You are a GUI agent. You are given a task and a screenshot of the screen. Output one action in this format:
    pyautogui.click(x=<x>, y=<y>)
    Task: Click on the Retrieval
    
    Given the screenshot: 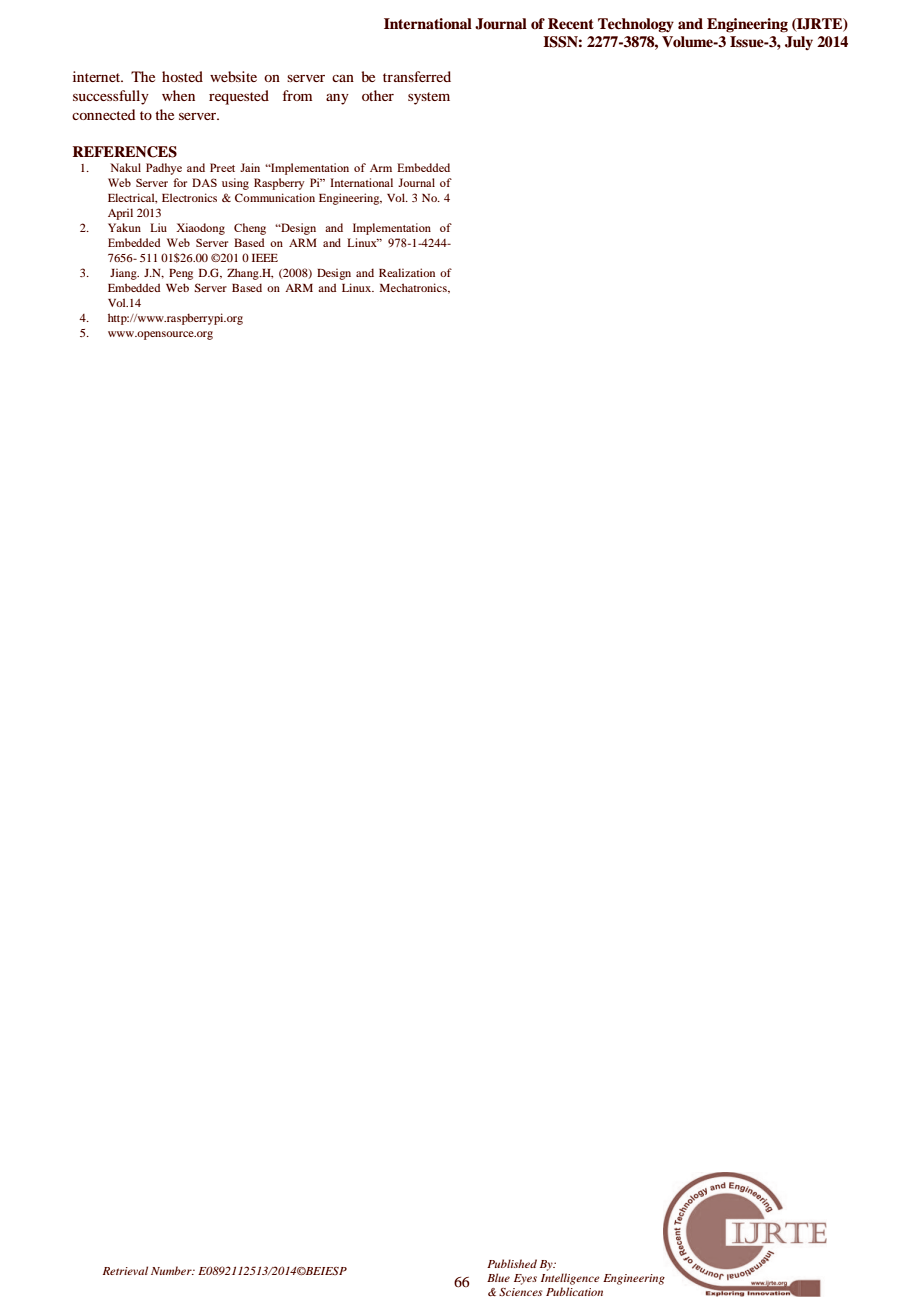 What is the action you would take?
    pyautogui.click(x=125, y=1270)
